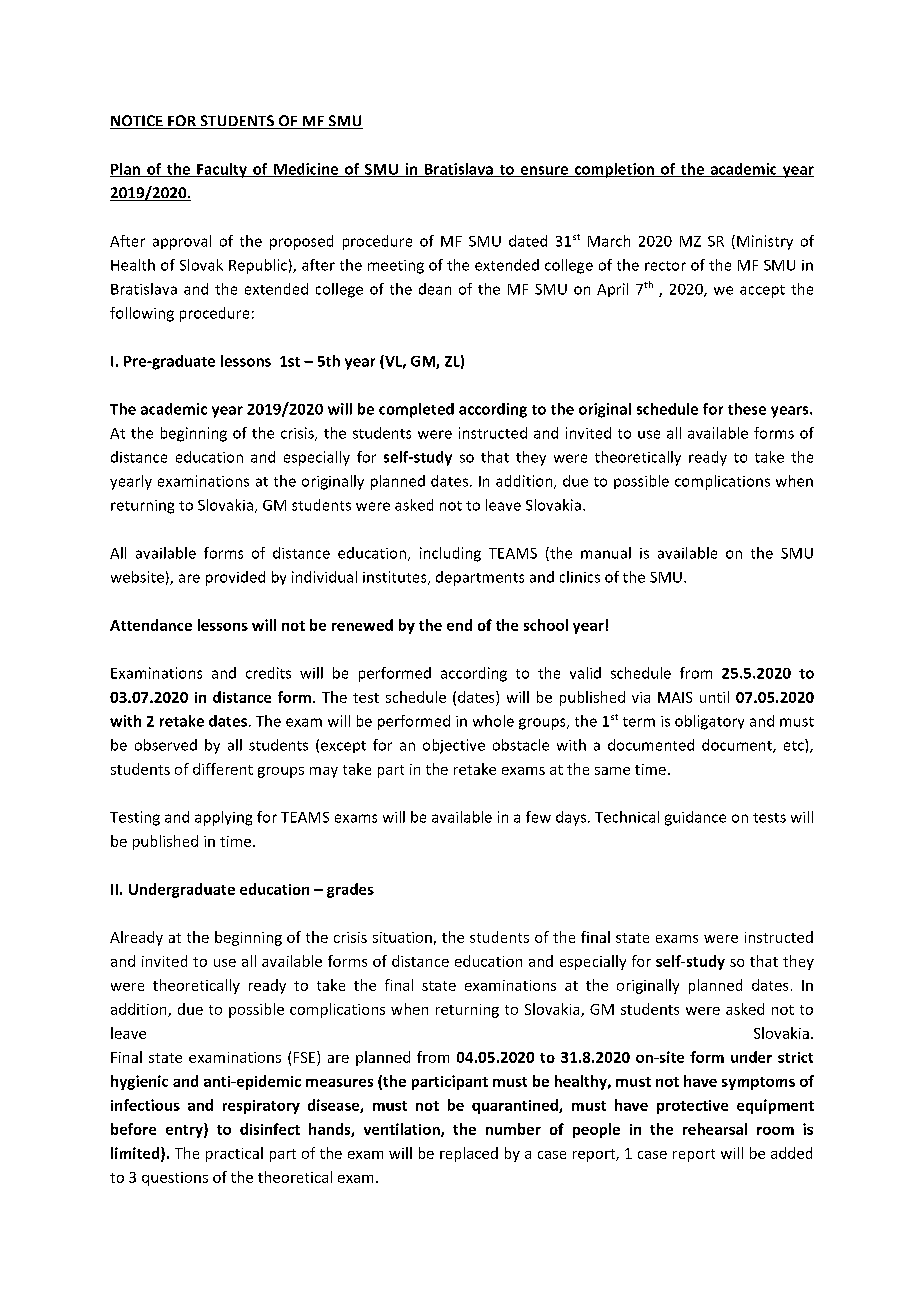 This page has width=924, height=1309. I want to click on ensure, so click(544, 171).
